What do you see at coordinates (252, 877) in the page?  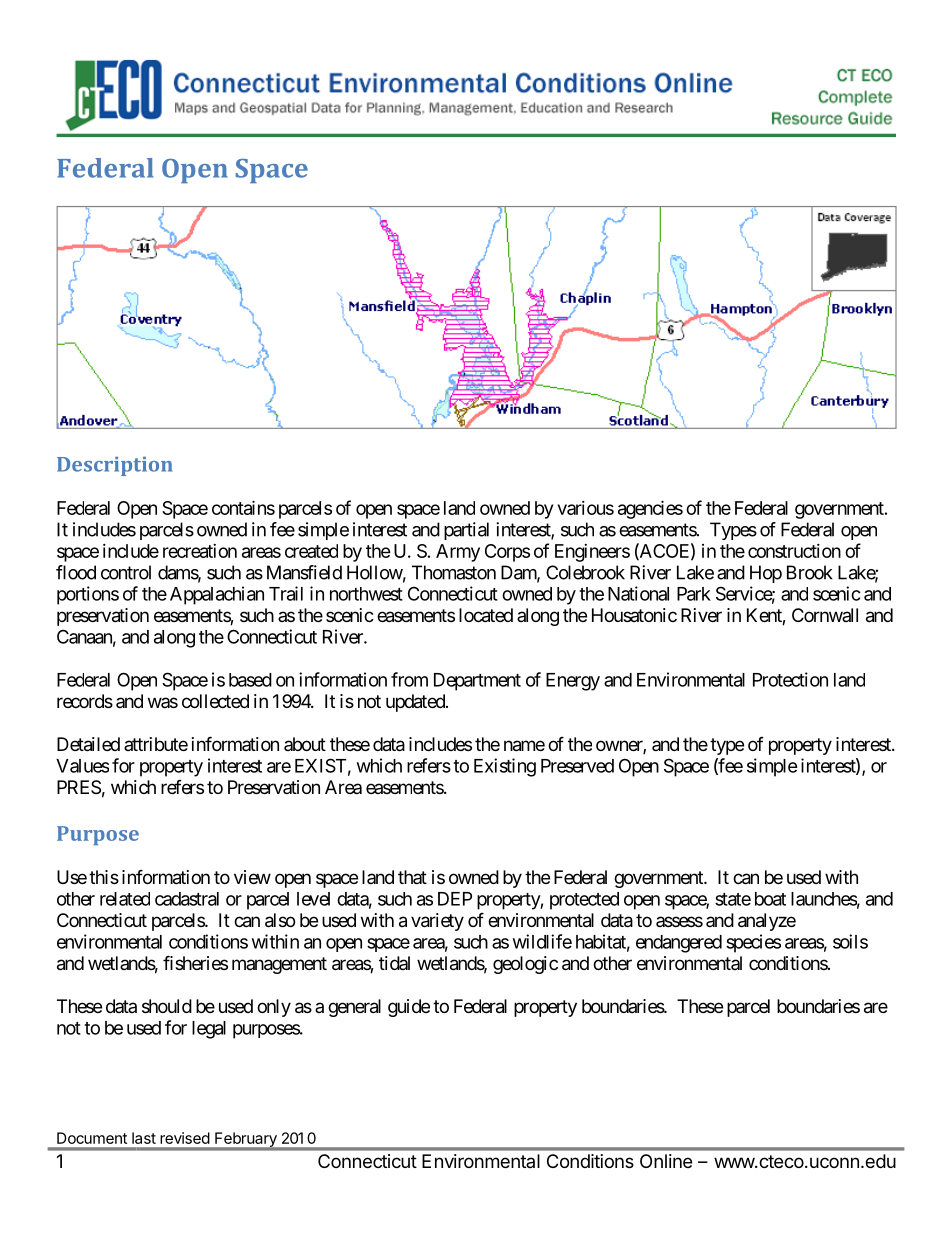 I see `view` at bounding box center [252, 877].
